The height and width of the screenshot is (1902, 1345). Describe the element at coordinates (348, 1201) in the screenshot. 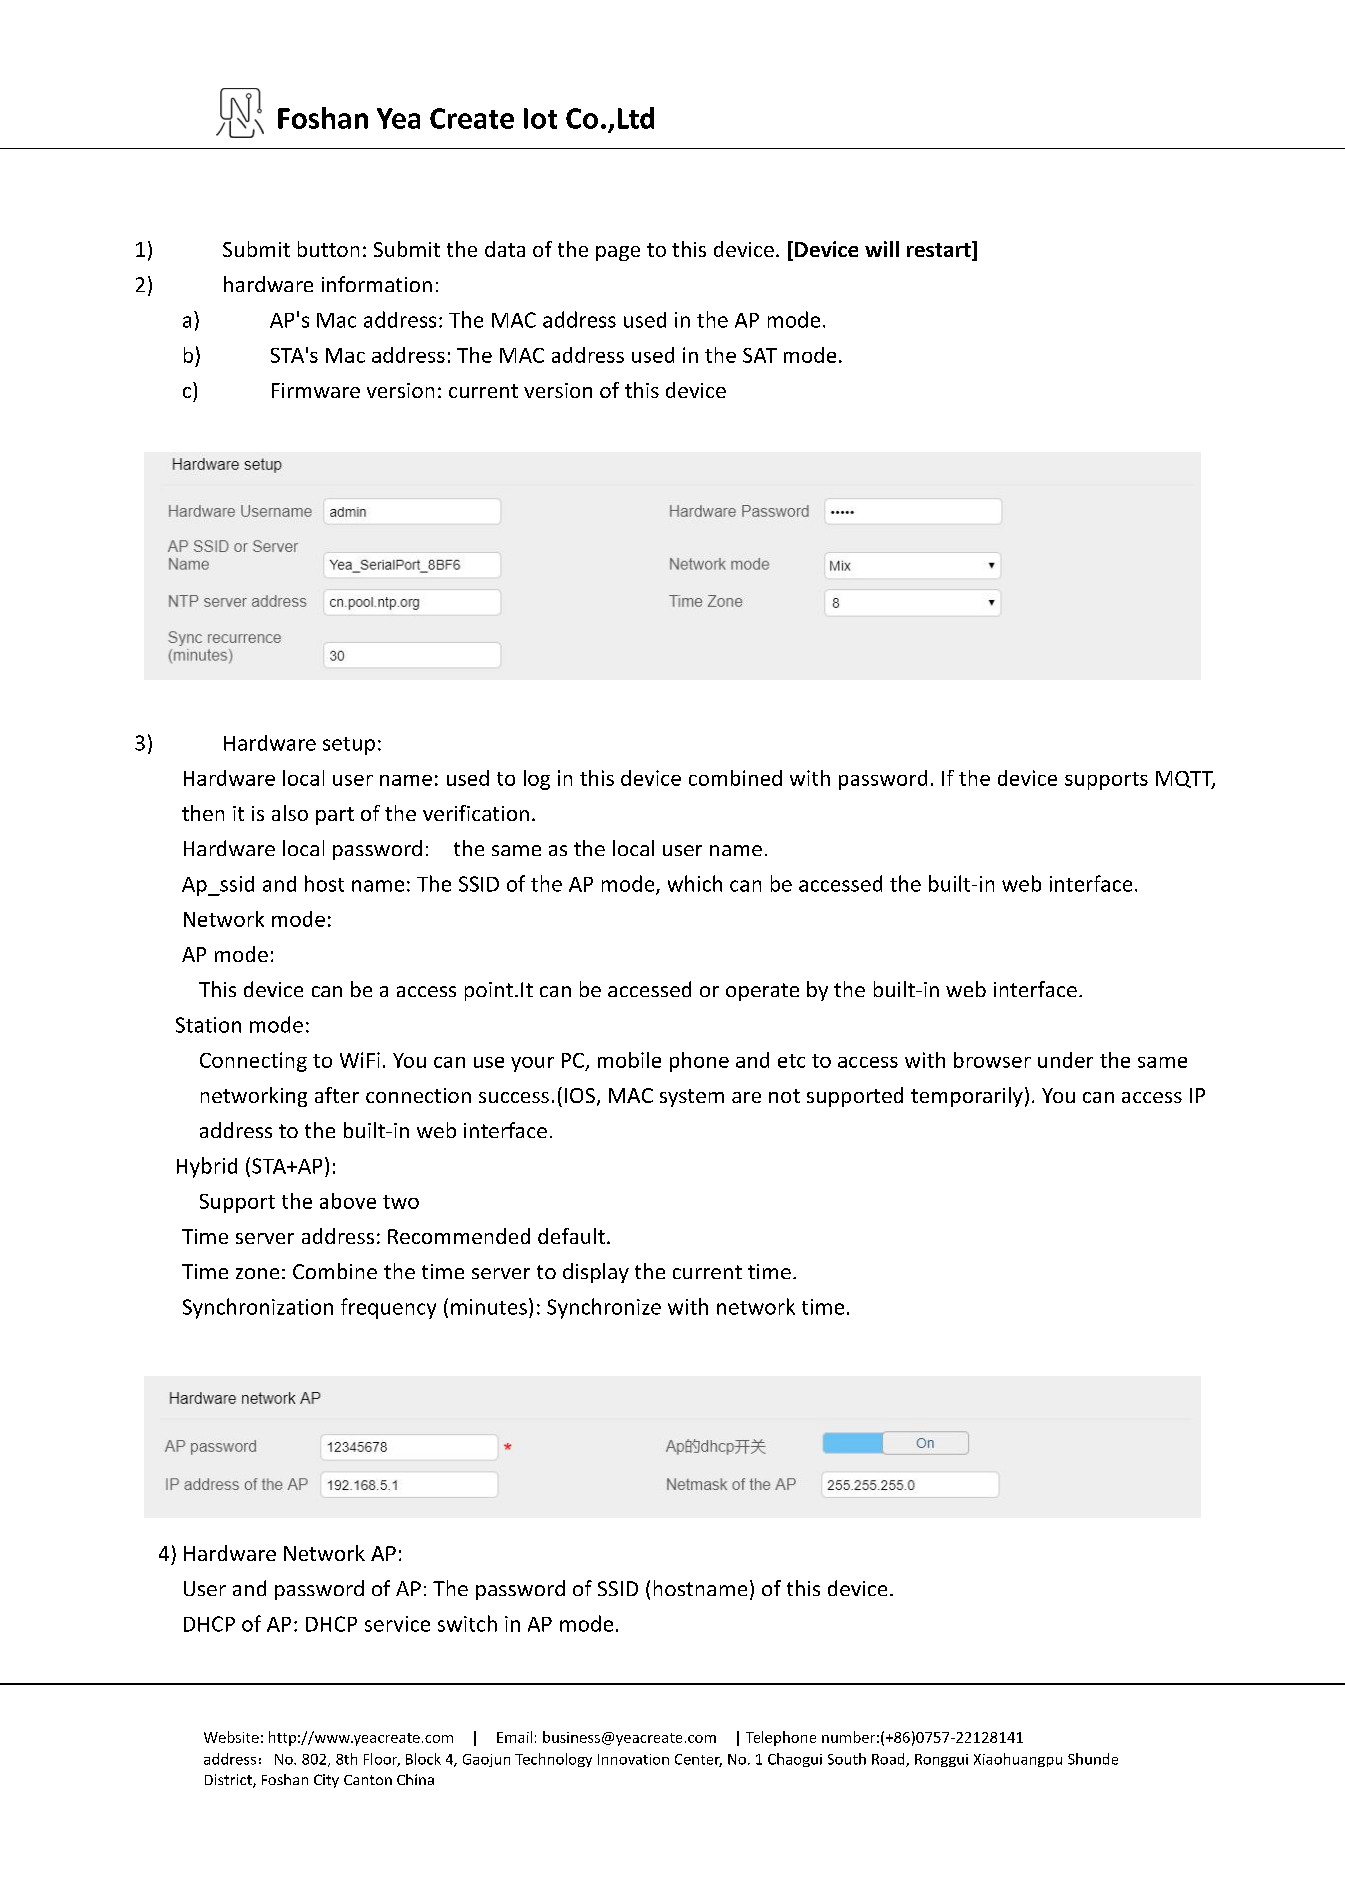

I see `above` at that location.
